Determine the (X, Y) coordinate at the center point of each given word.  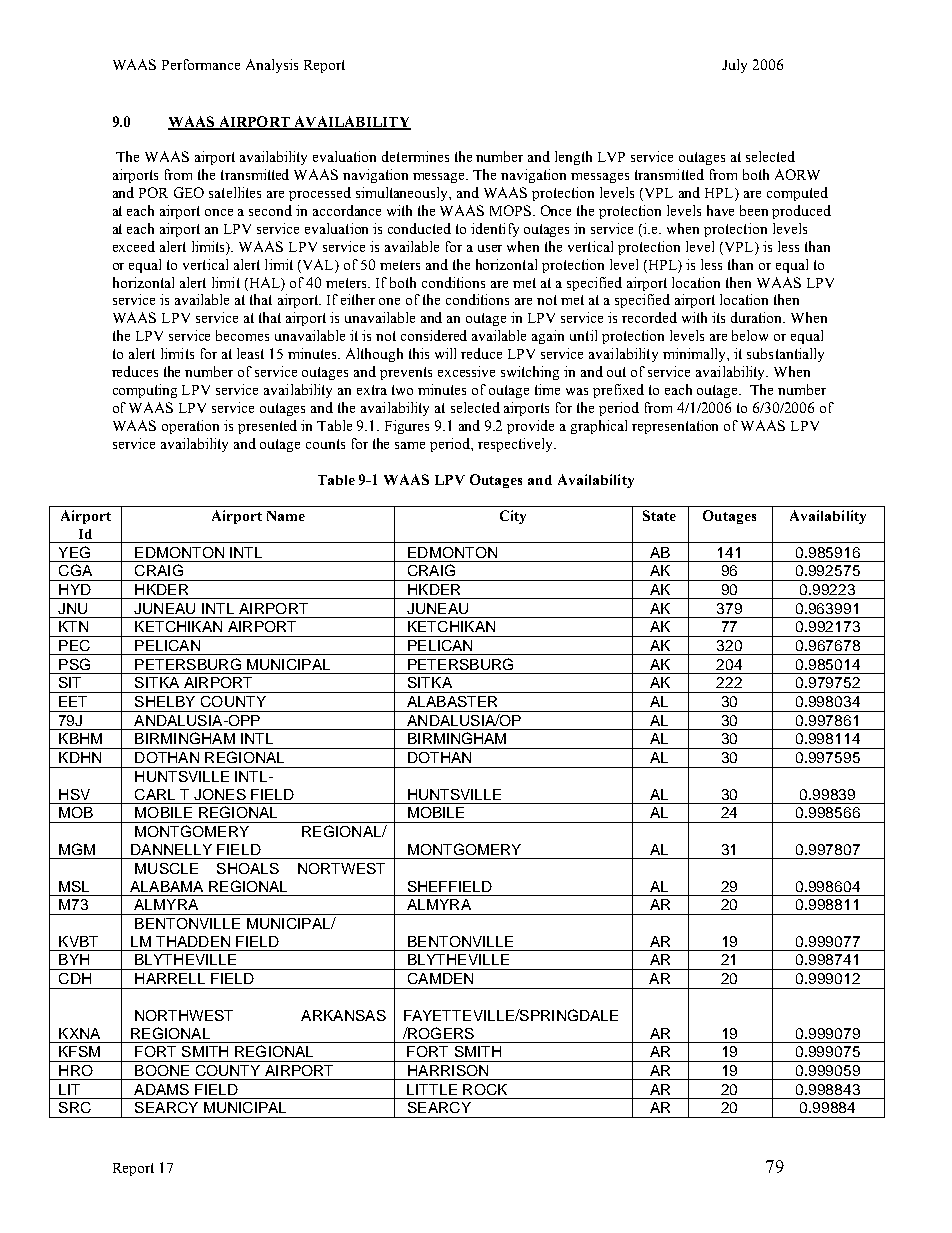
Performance (201, 64)
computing (145, 391)
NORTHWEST (184, 1015)
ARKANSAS (343, 1015)
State (659, 515)
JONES (220, 794)
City (513, 517)
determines (415, 156)
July (734, 66)
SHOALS (248, 868)
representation (675, 427)
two (402, 390)
